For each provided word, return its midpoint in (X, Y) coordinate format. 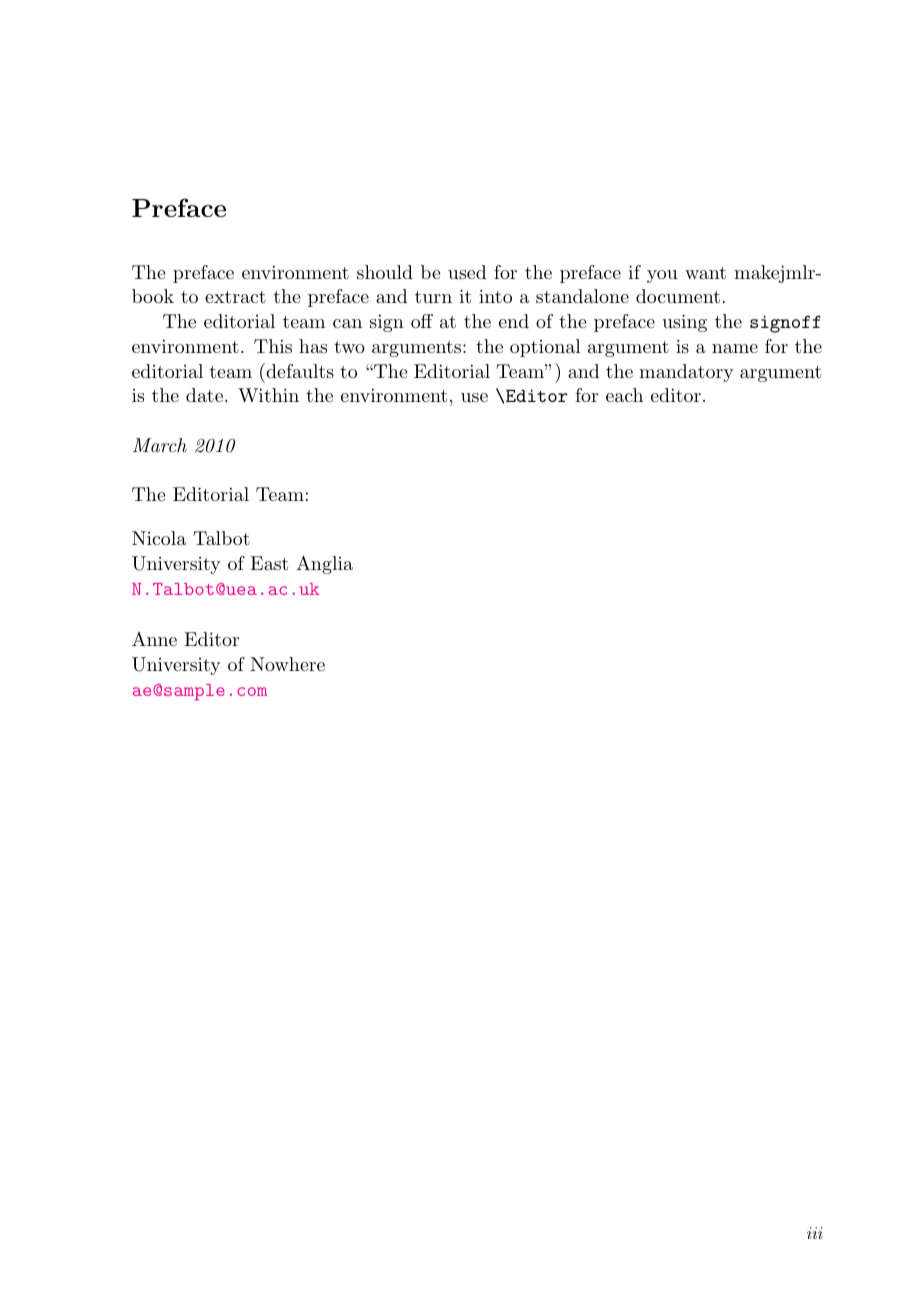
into (495, 296)
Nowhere (287, 664)
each (624, 395)
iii (815, 1233)
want (705, 273)
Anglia (324, 565)
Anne (154, 639)
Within (268, 395)
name (735, 348)
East (269, 563)
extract (235, 297)
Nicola (159, 538)
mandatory (686, 373)
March (160, 445)
